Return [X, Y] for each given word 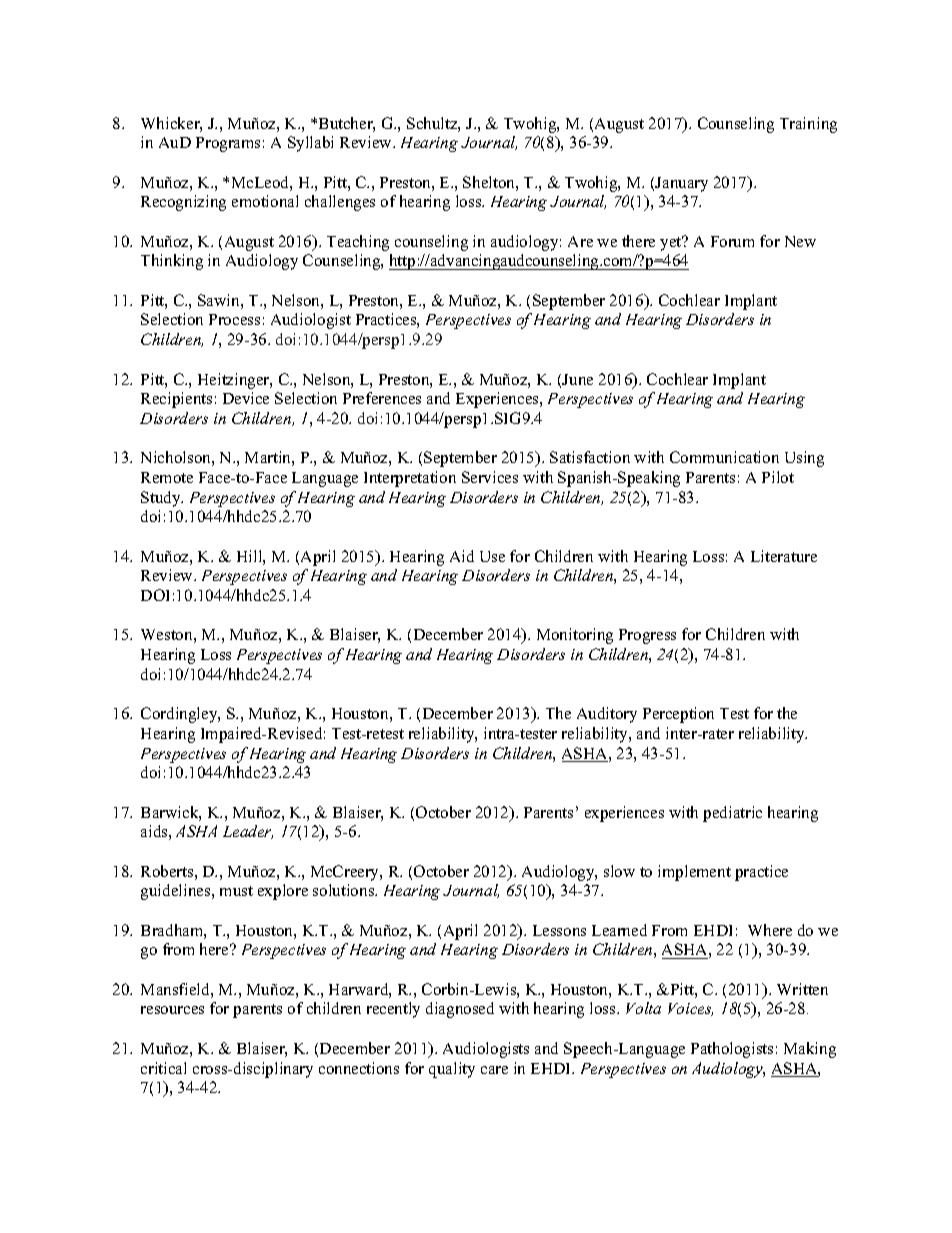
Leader [248, 832]
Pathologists [732, 1050]
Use [492, 556]
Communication [724, 457]
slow [619, 871]
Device [246, 398]
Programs [228, 144]
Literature [784, 556]
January [681, 184]
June [577, 379]
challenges [340, 203]
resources [172, 1010]
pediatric [732, 814]
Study [162, 499]
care [494, 1070]
